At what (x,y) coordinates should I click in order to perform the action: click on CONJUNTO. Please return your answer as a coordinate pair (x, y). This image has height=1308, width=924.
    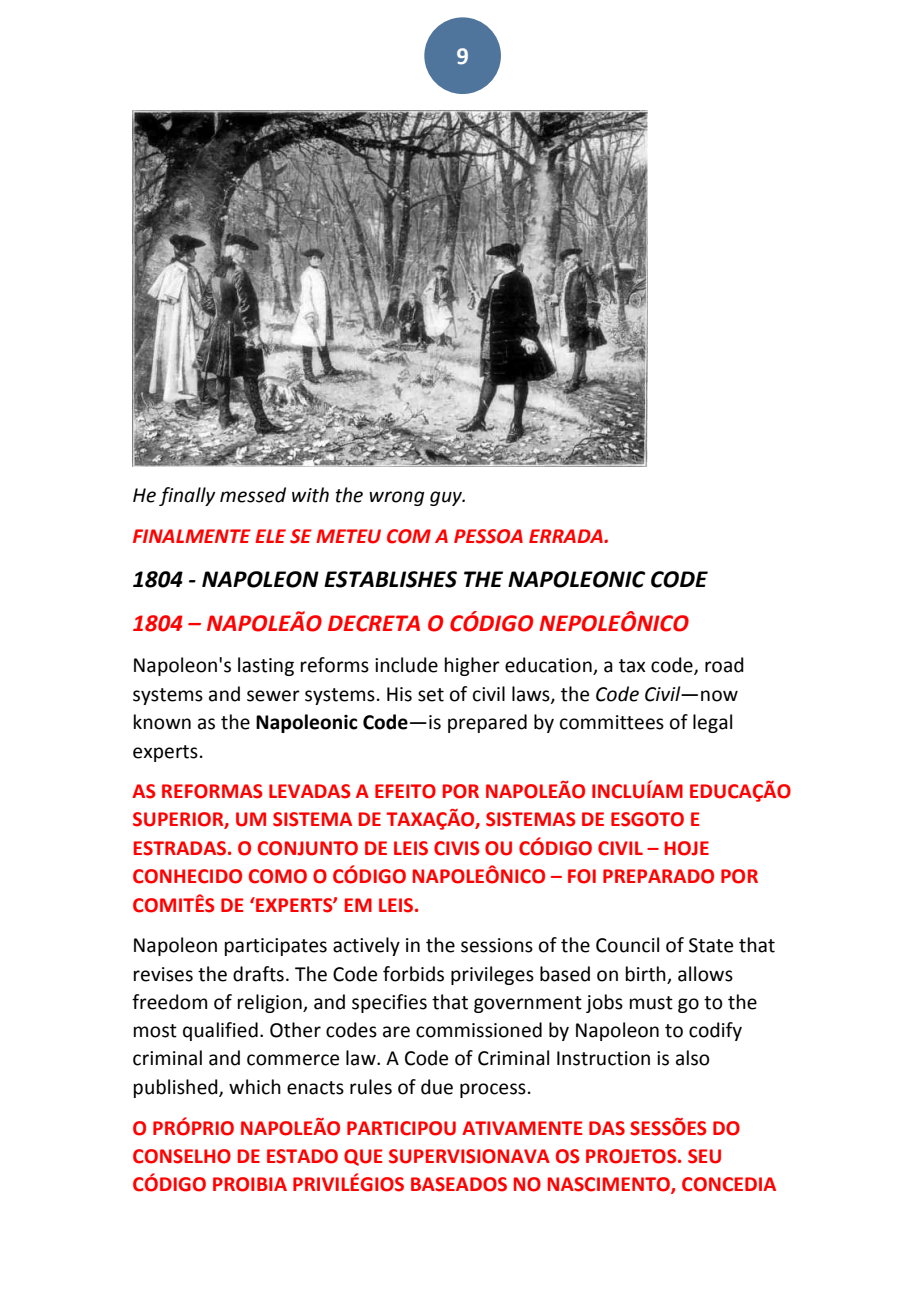
    Looking at the image, I should click on (308, 848).
